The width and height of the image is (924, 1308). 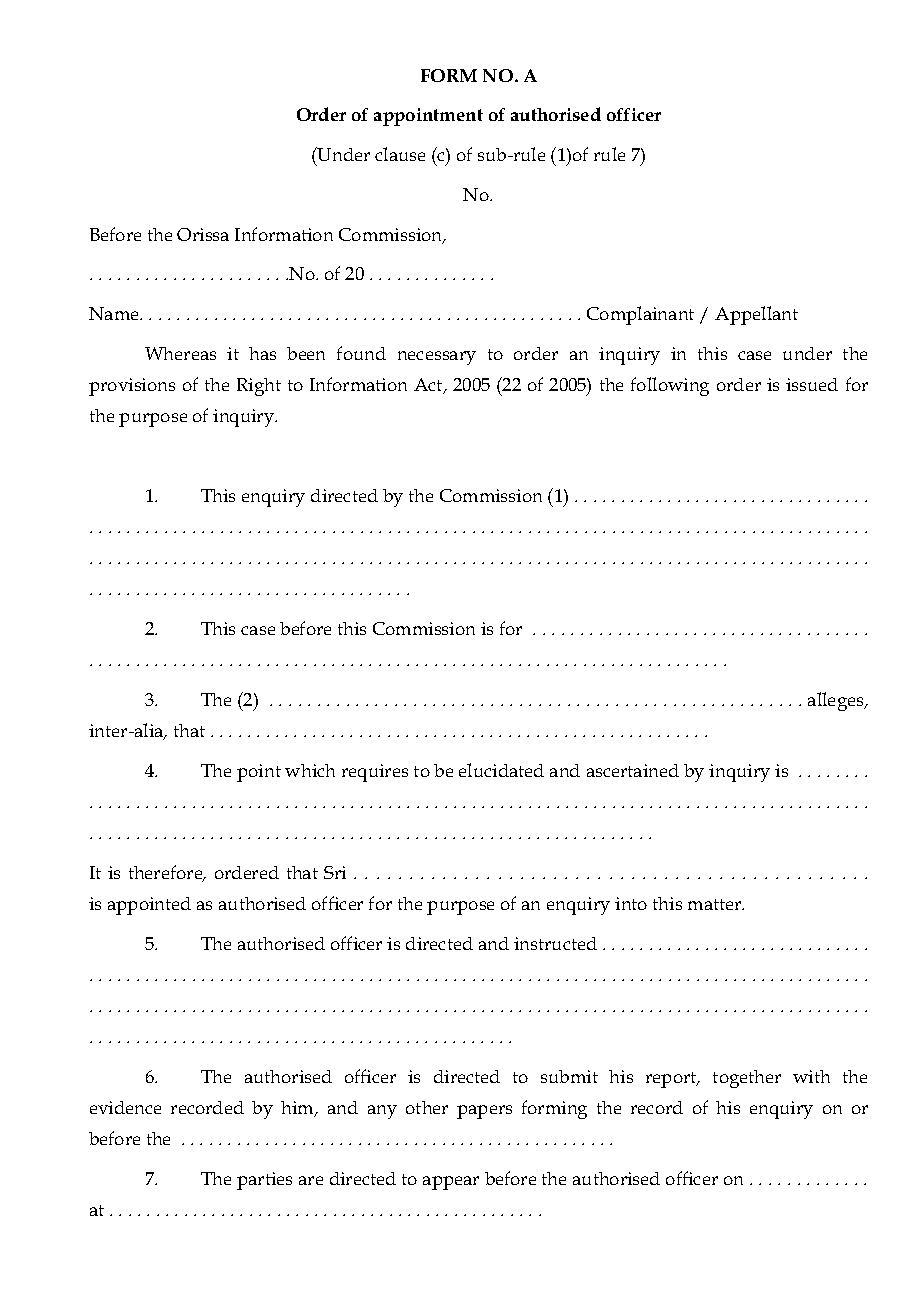 What do you see at coordinates (264, 1181) in the image?
I see `parties` at bounding box center [264, 1181].
